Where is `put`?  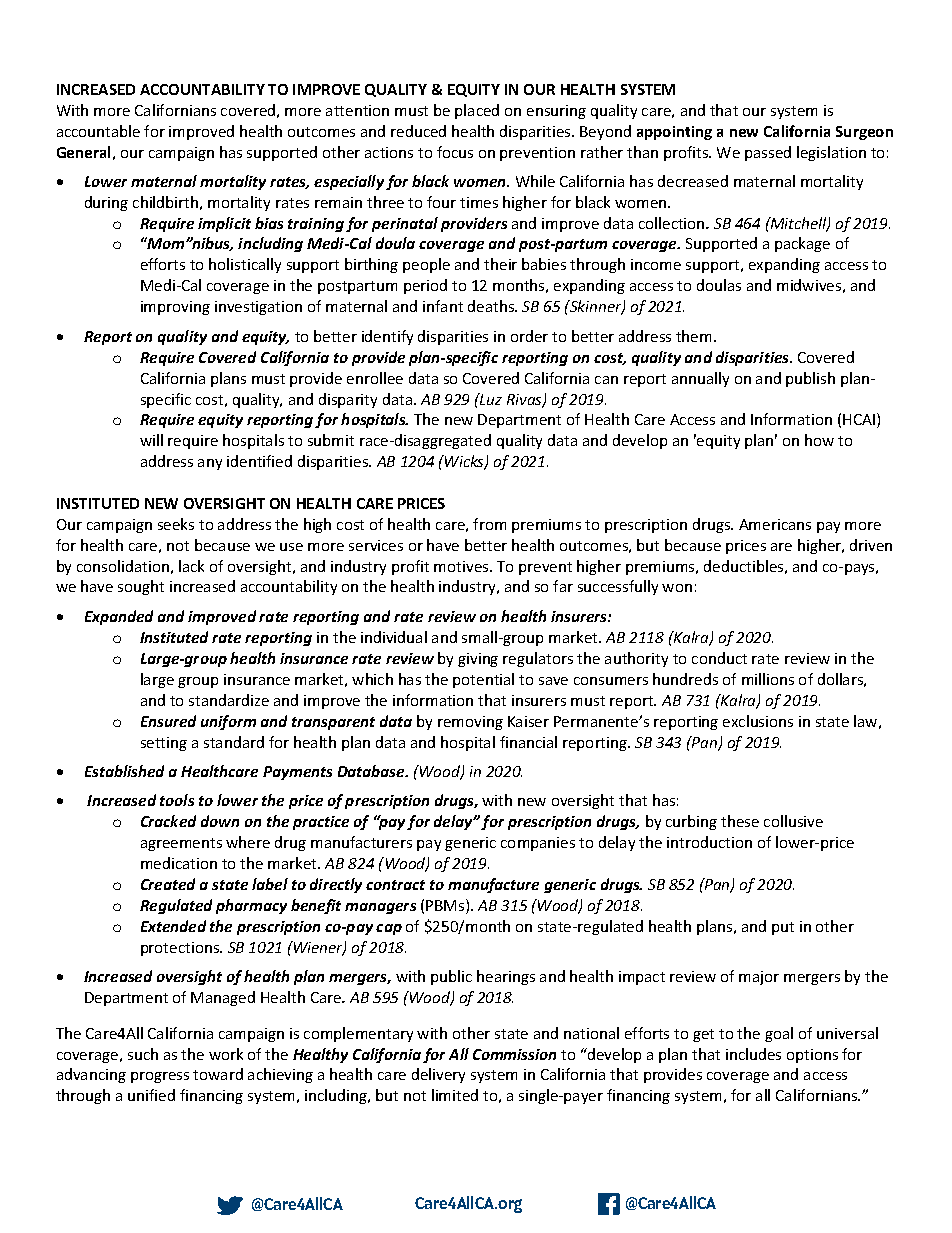 put is located at coordinates (783, 928).
